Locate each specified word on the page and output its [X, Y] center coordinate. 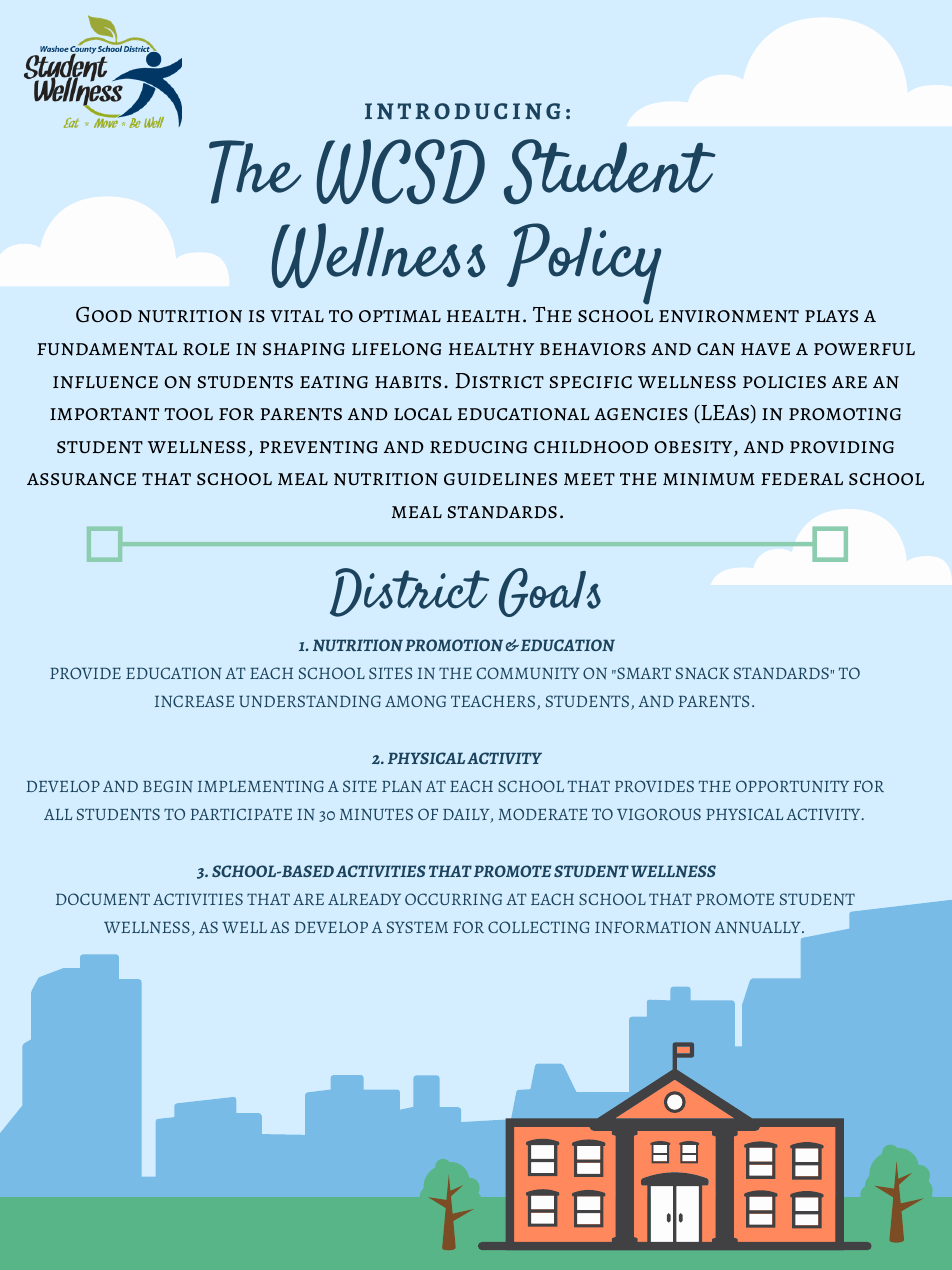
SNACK [702, 673]
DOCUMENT [103, 899]
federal [802, 479]
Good [104, 314]
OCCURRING [453, 899]
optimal [400, 316]
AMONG [415, 701]
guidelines [500, 479]
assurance [81, 479]
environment [729, 316]
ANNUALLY [759, 927]
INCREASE [194, 701]
